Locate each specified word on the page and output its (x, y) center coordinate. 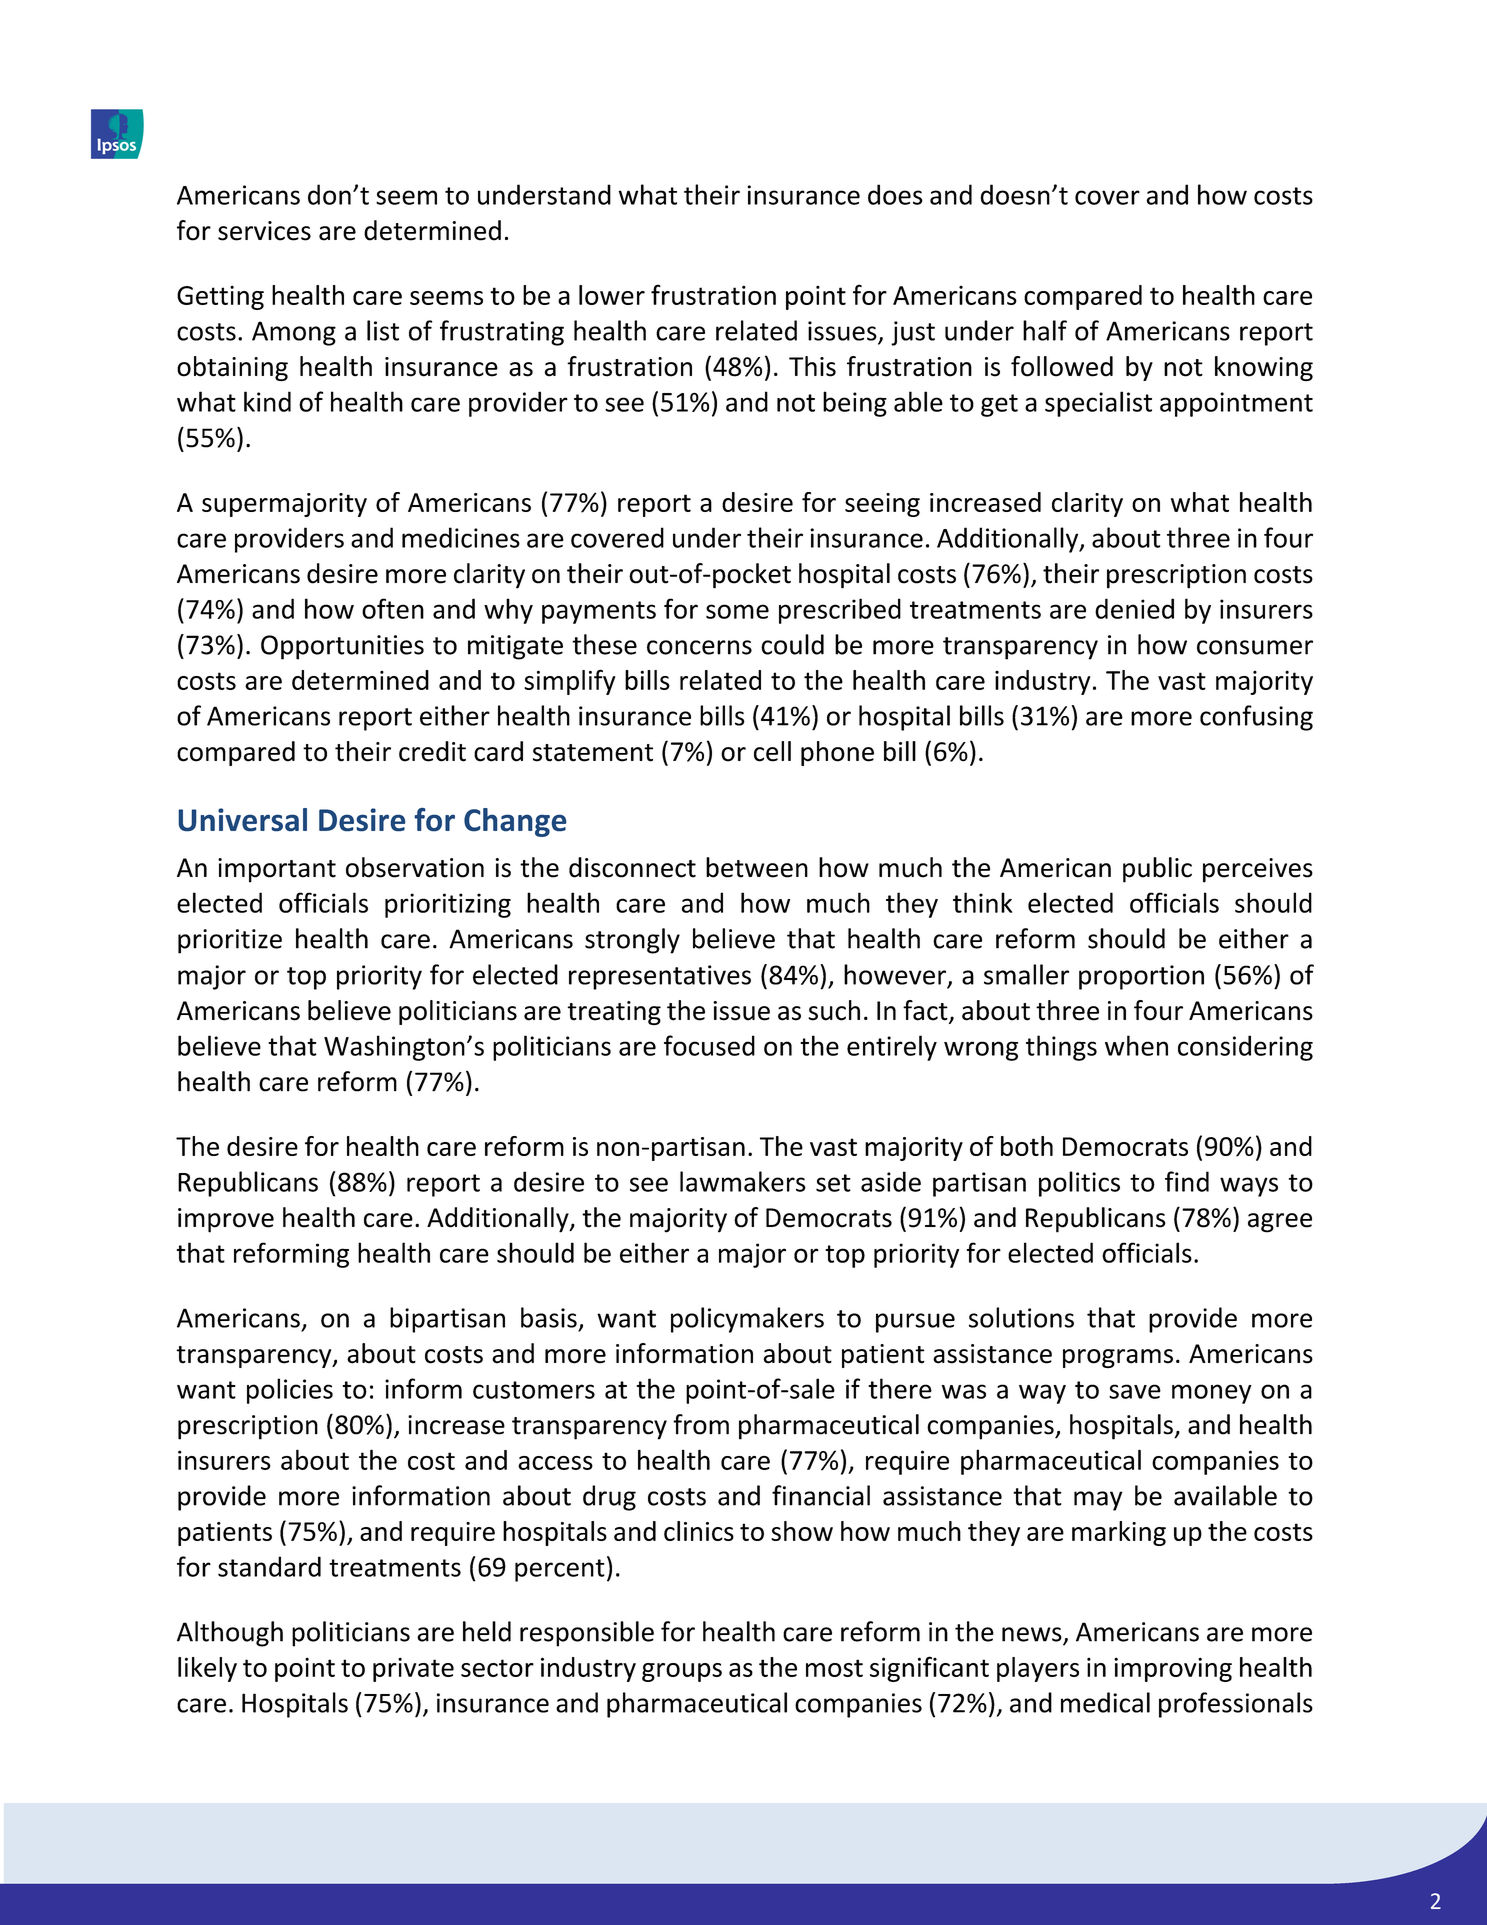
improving (1173, 1669)
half (1045, 330)
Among (294, 333)
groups (682, 1672)
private (413, 1669)
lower (612, 295)
